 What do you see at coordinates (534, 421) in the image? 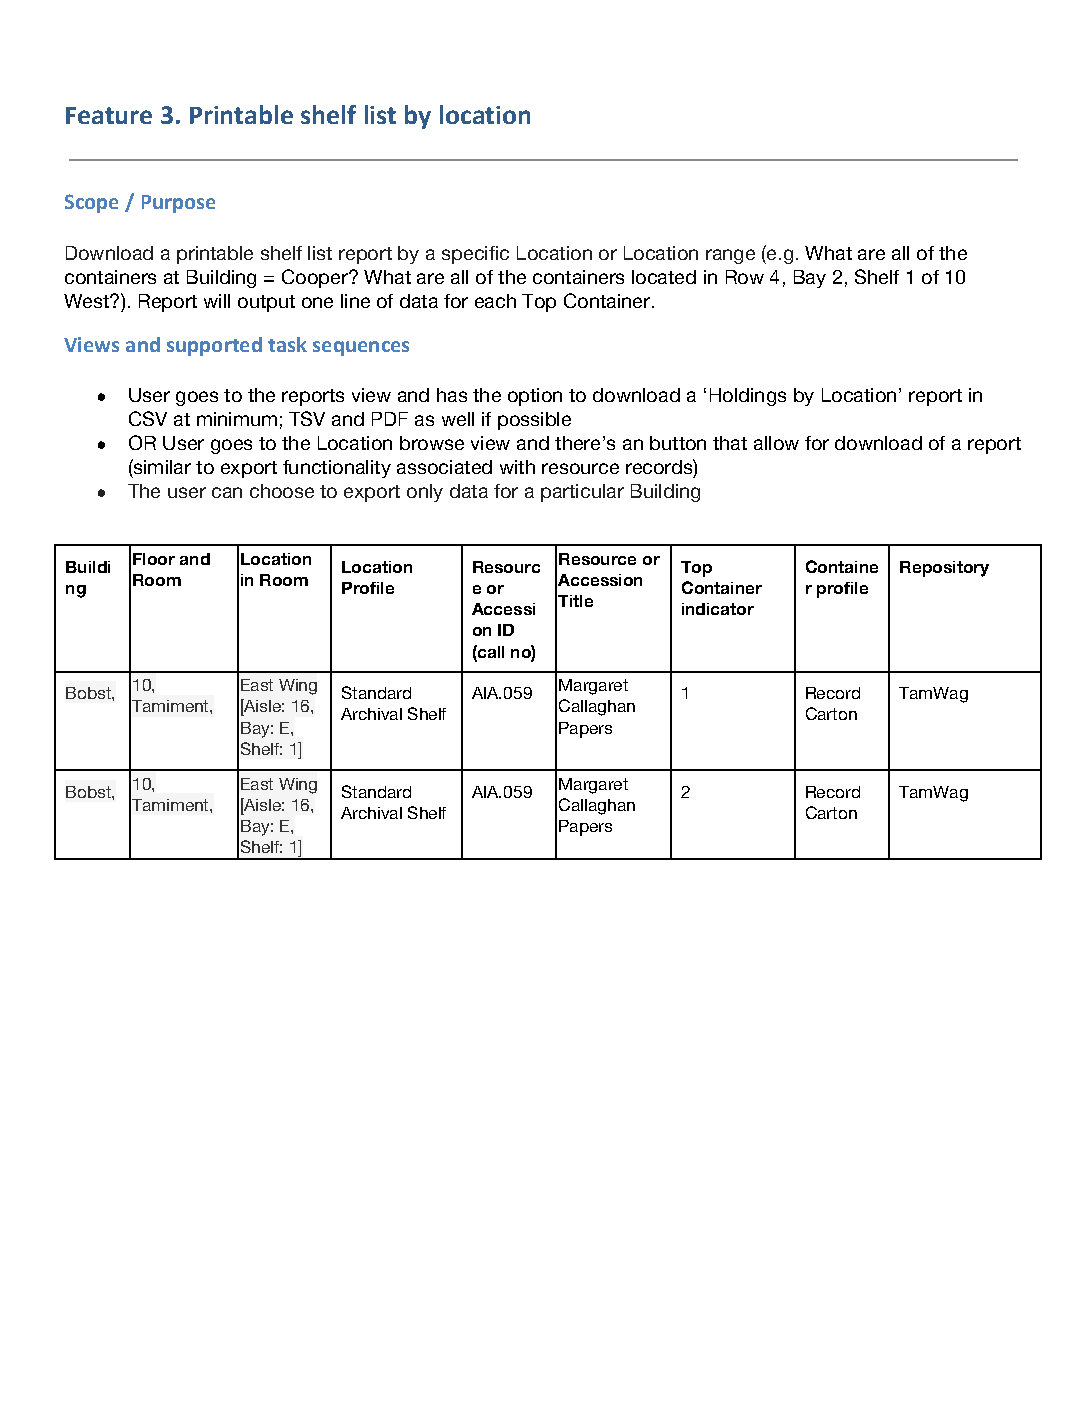
I see `possible` at bounding box center [534, 421].
